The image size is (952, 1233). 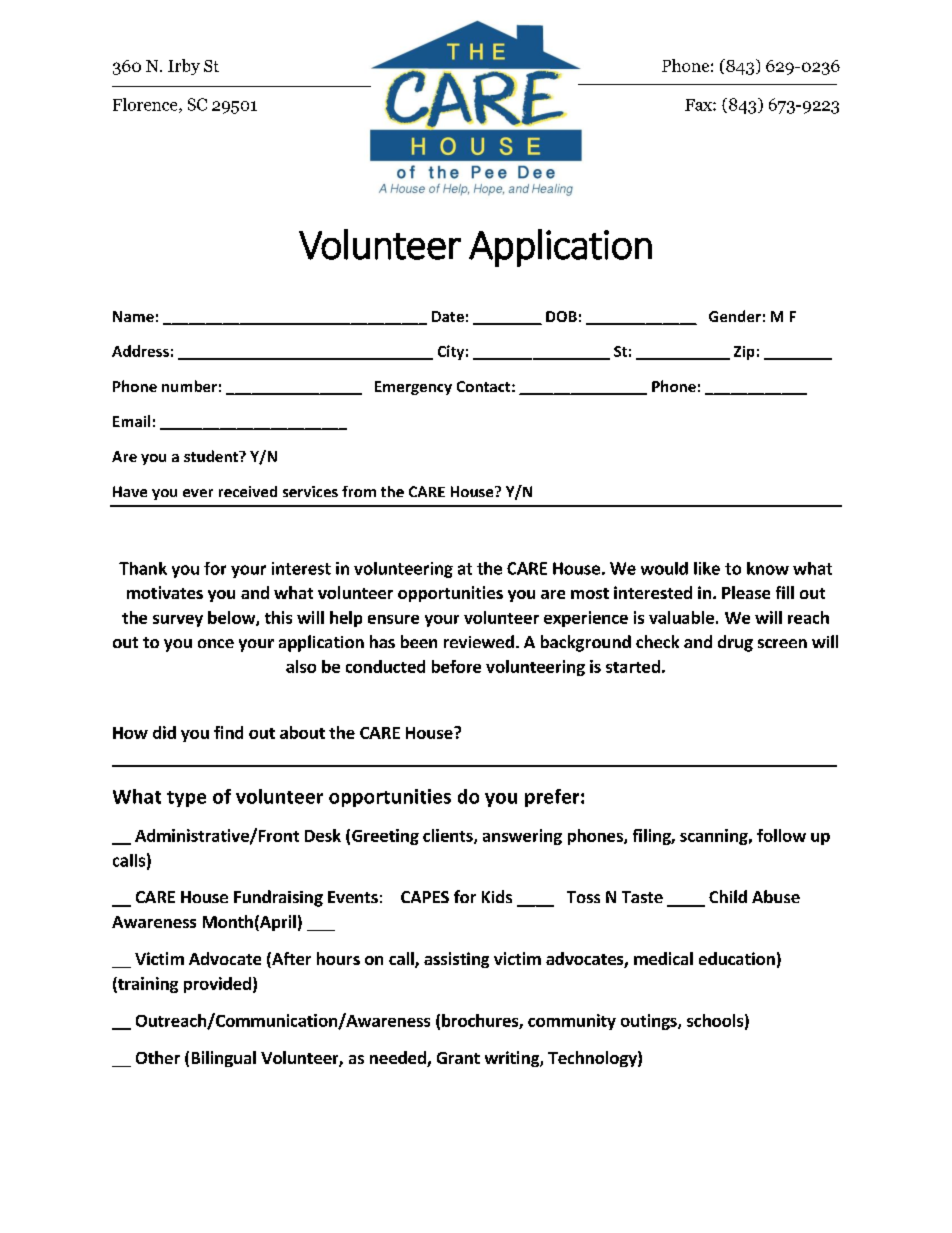 I want to click on Grant, so click(x=458, y=1058).
